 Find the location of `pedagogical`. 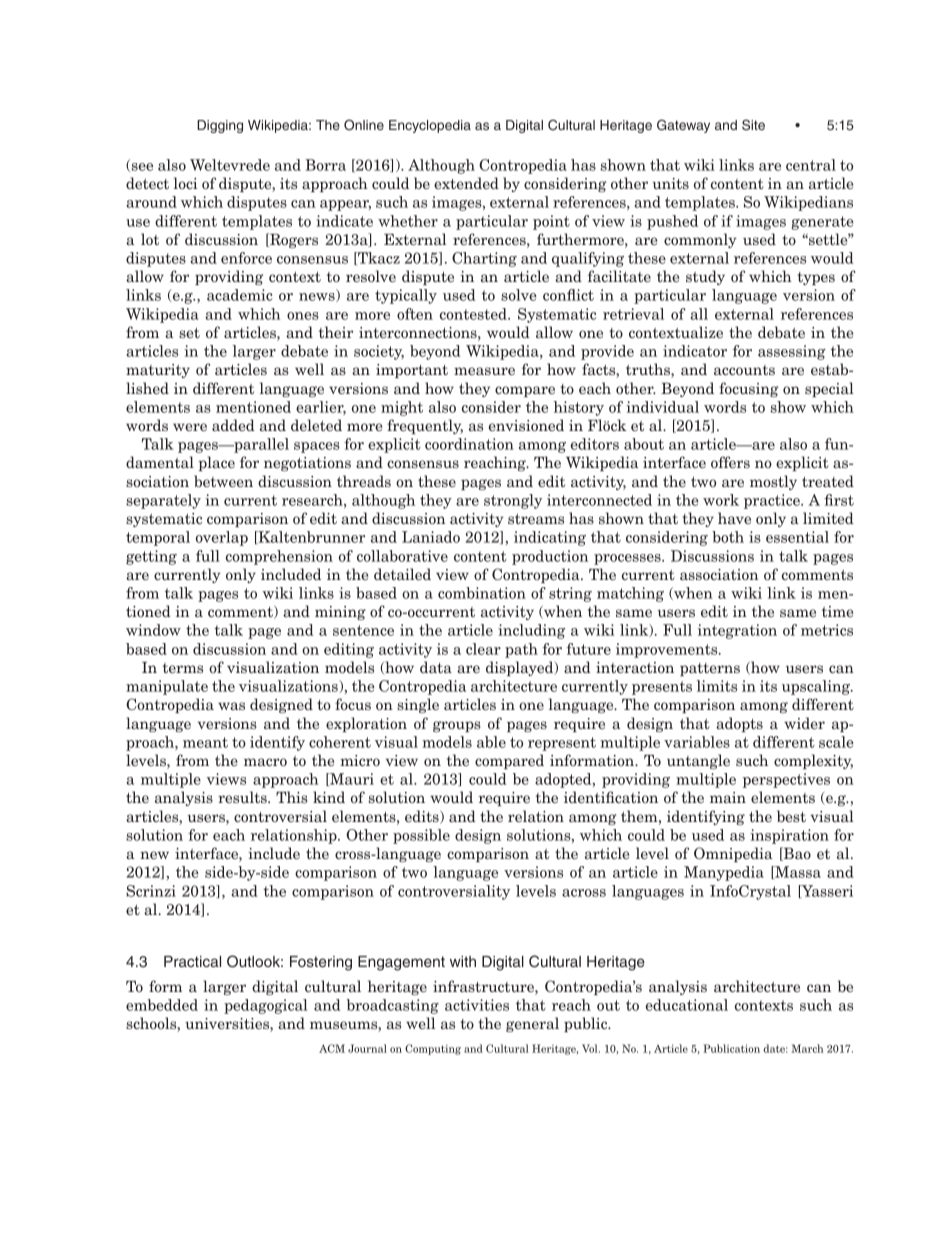

pedagogical is located at coordinates (265, 1006).
